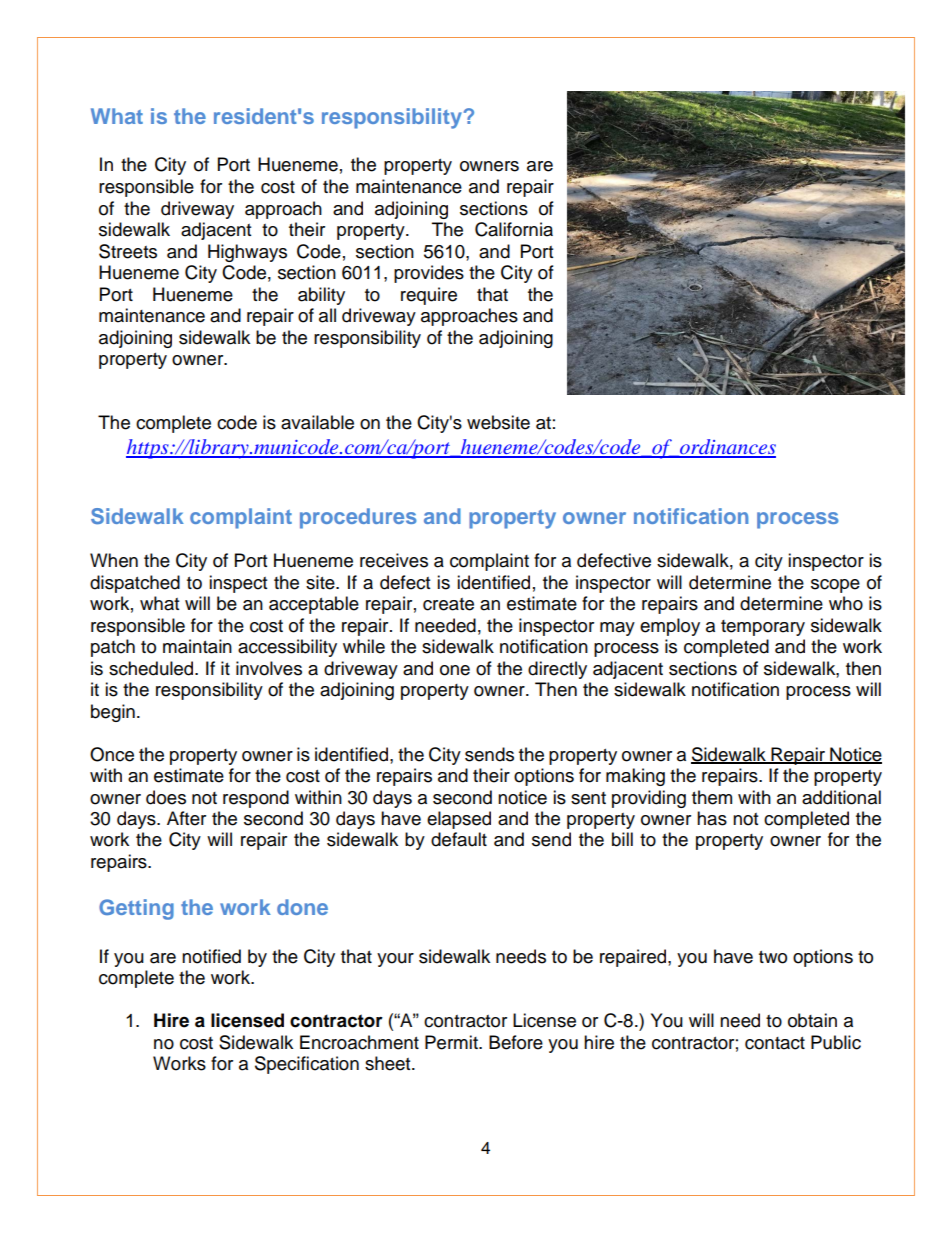 Image resolution: width=952 pixels, height=1233 pixels. What do you see at coordinates (514, 229) in the page?
I see `California` at bounding box center [514, 229].
